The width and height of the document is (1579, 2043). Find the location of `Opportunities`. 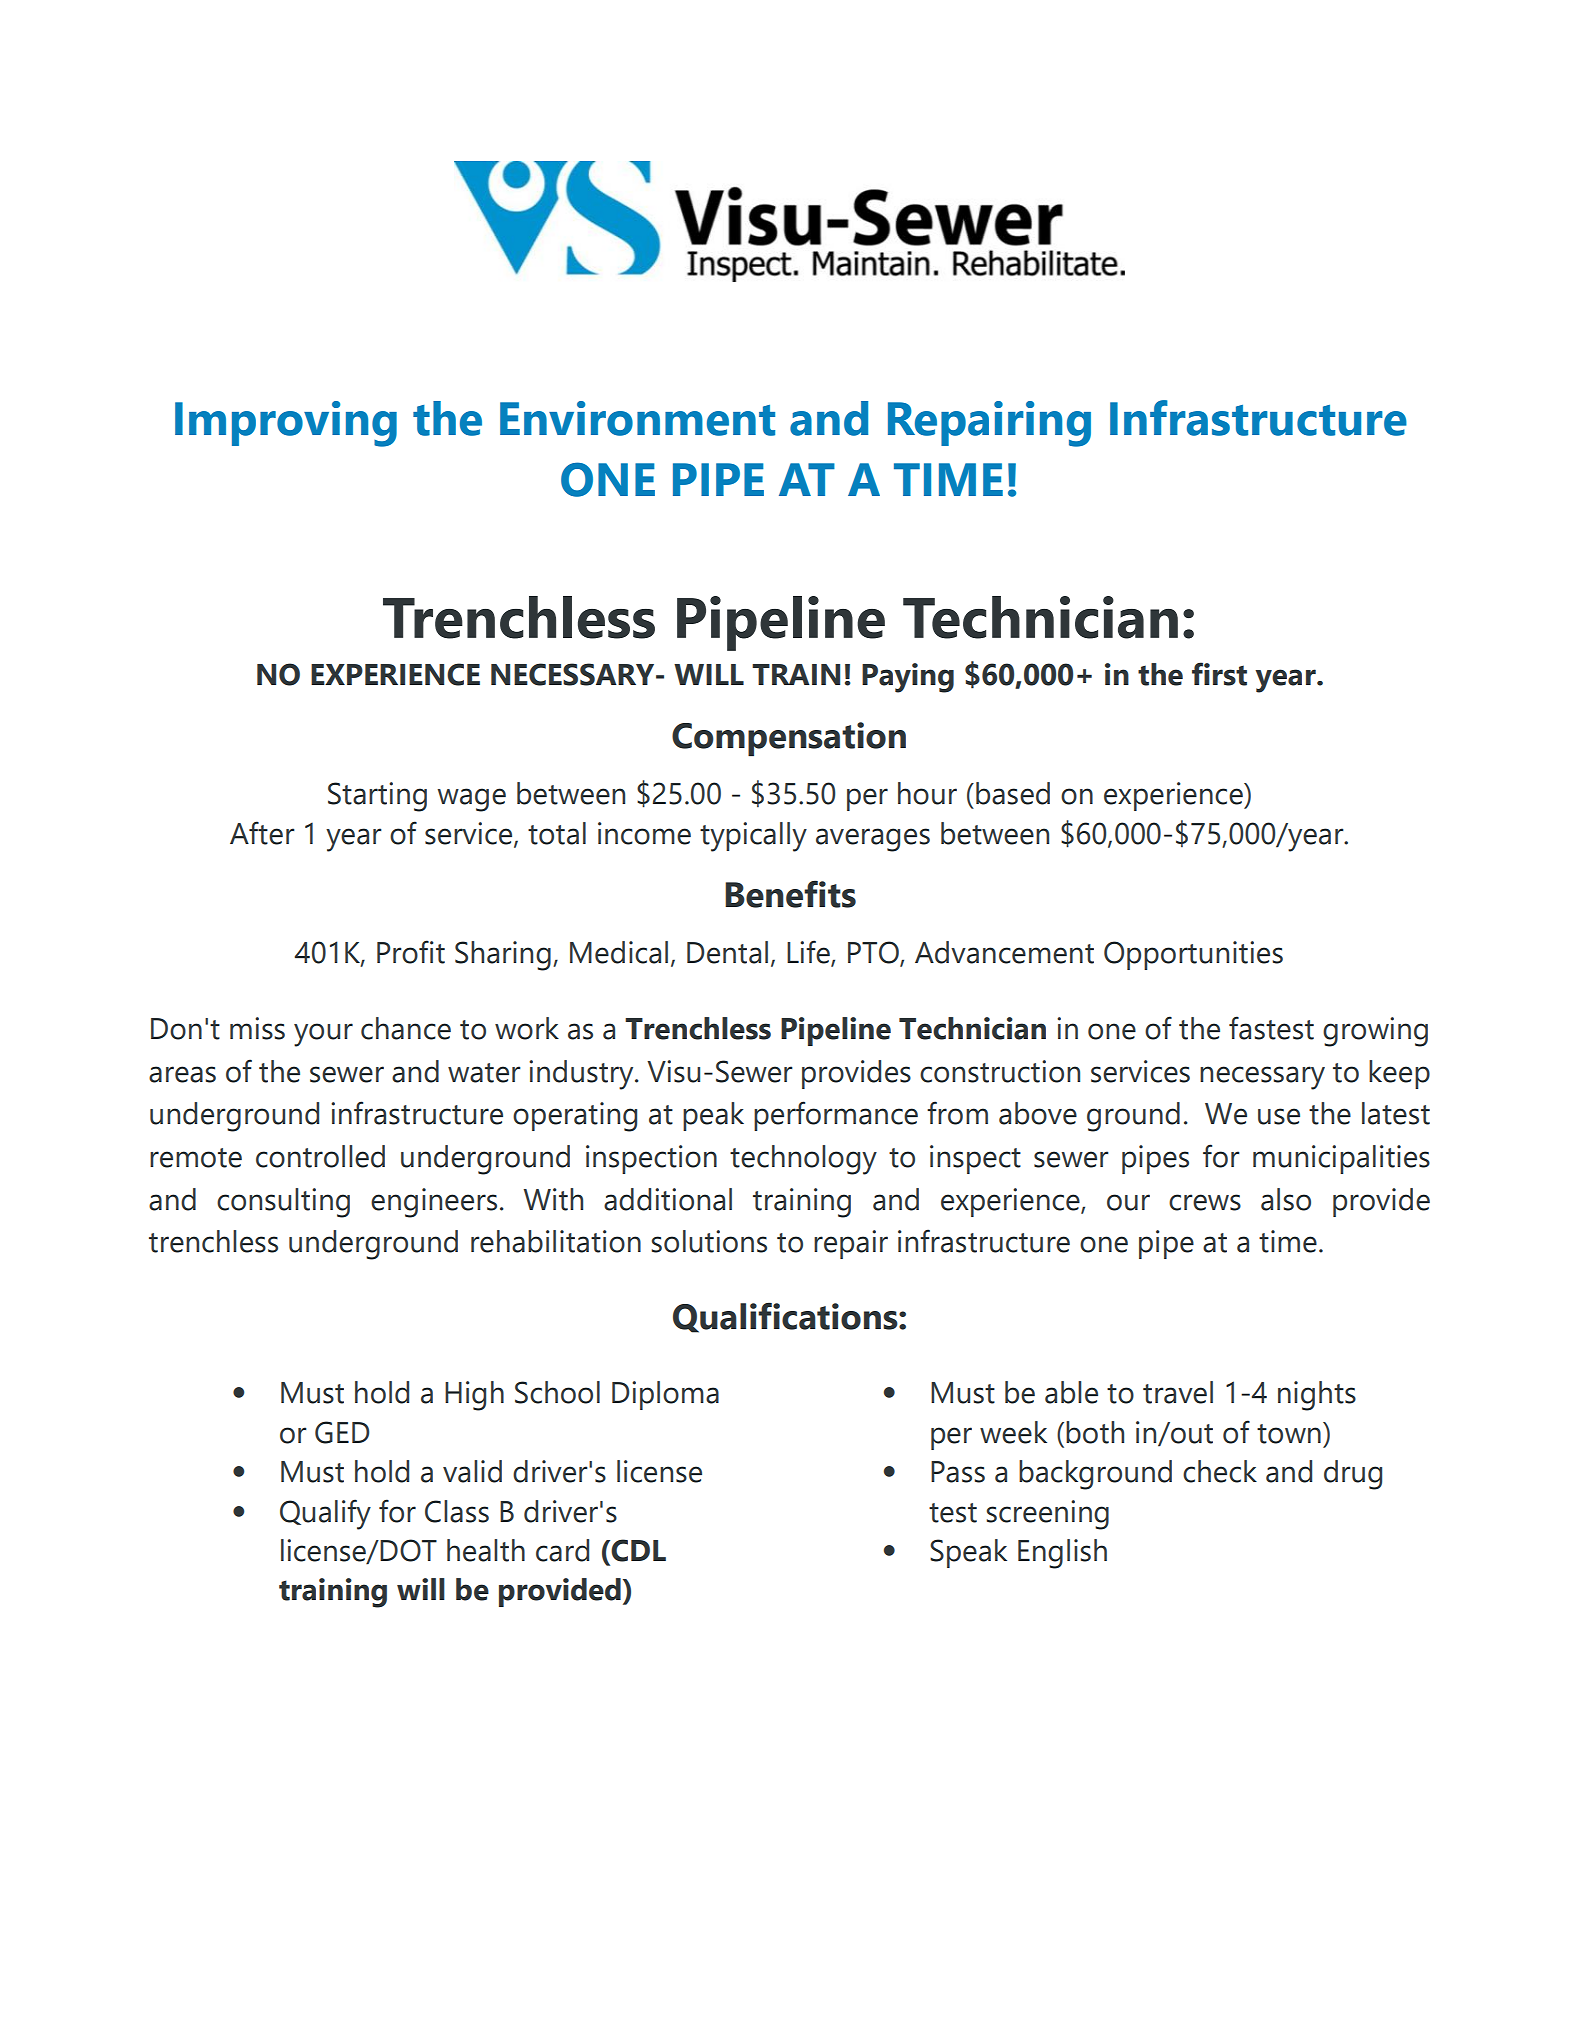

Opportunities is located at coordinates (1193, 955).
